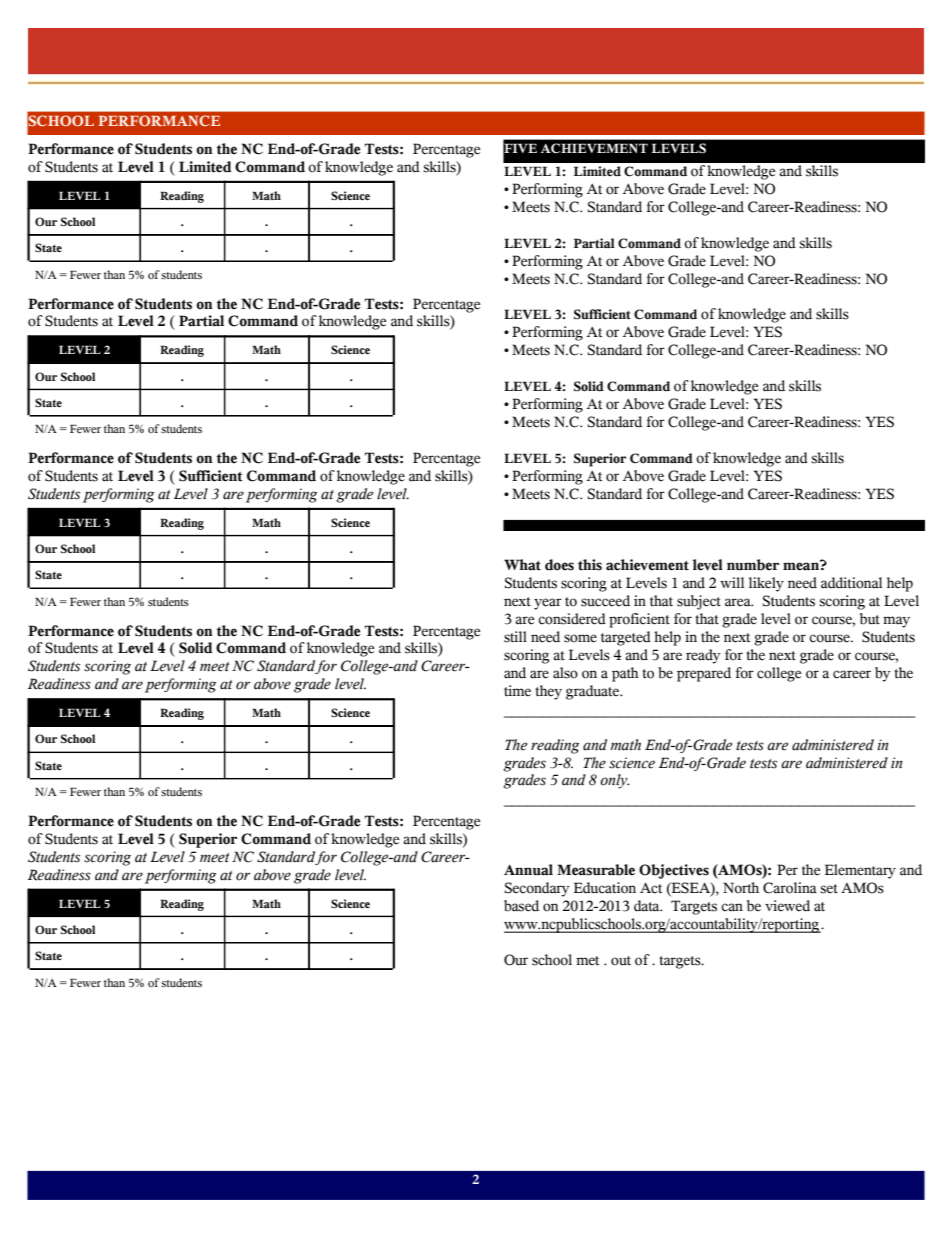  What do you see at coordinates (787, 906) in the image?
I see `viewed` at bounding box center [787, 906].
